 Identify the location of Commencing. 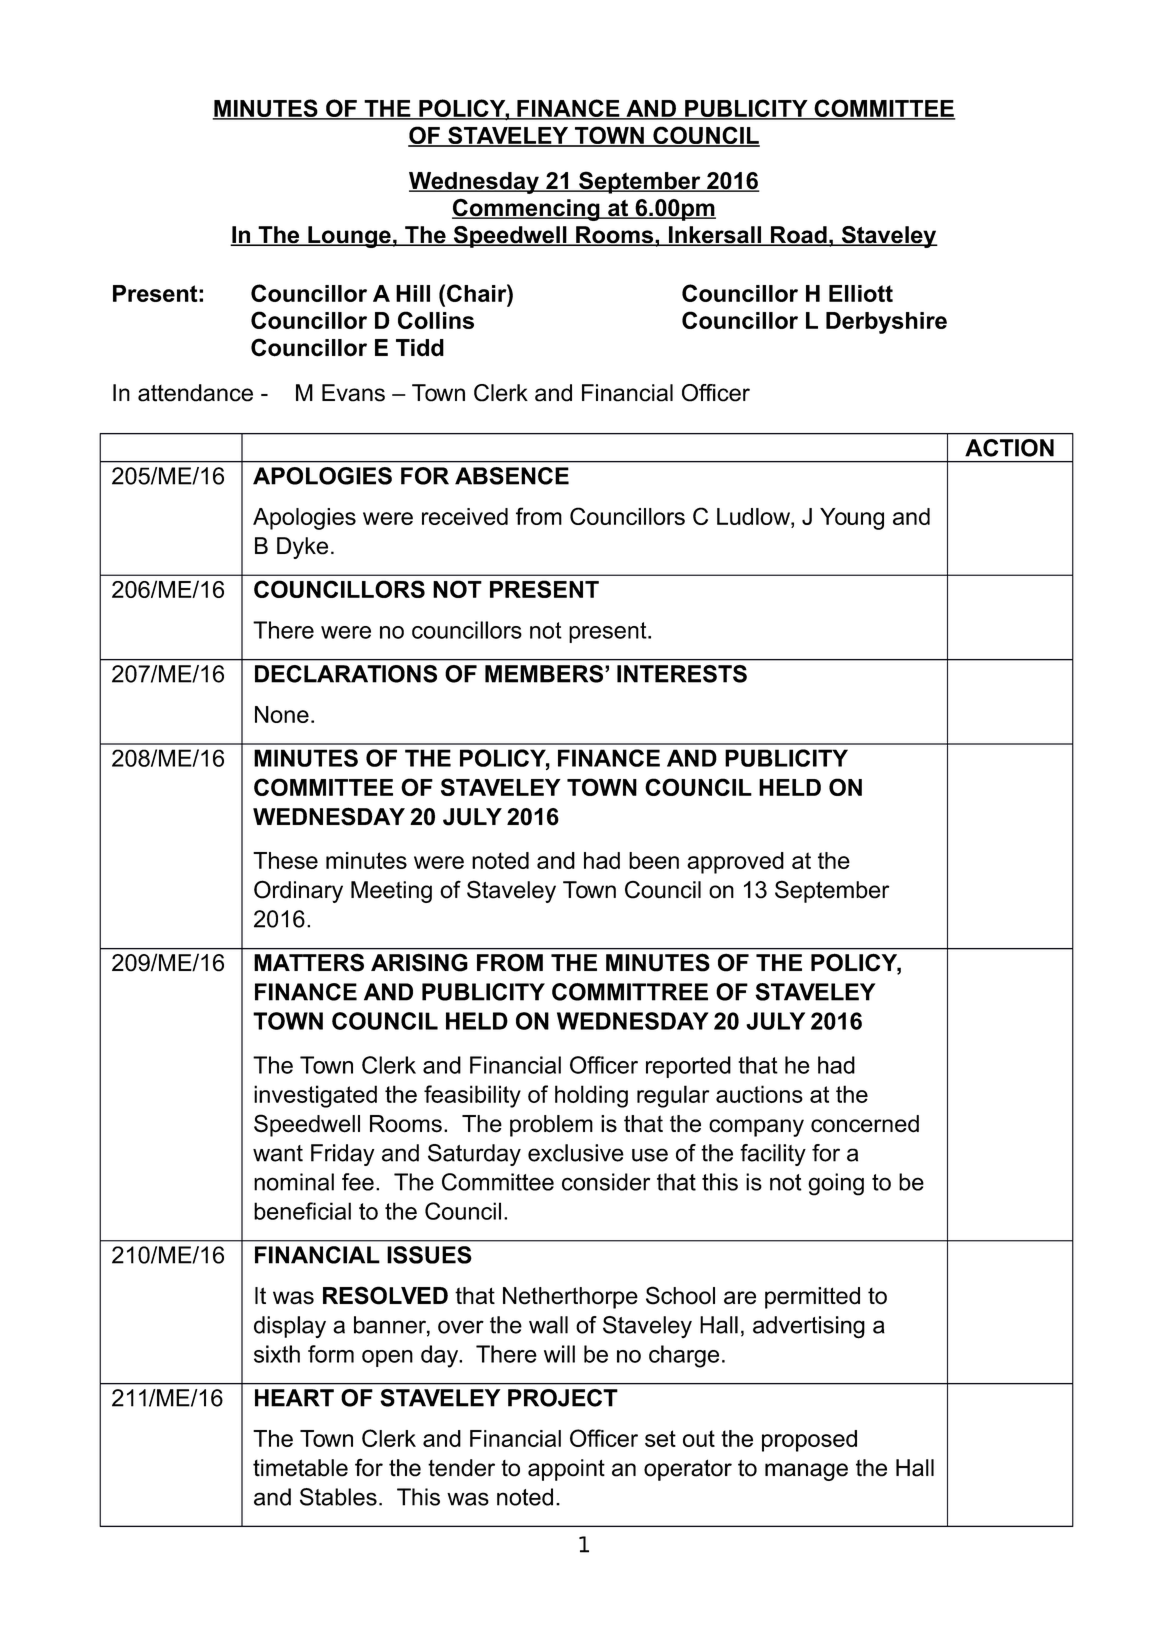
(527, 209).
